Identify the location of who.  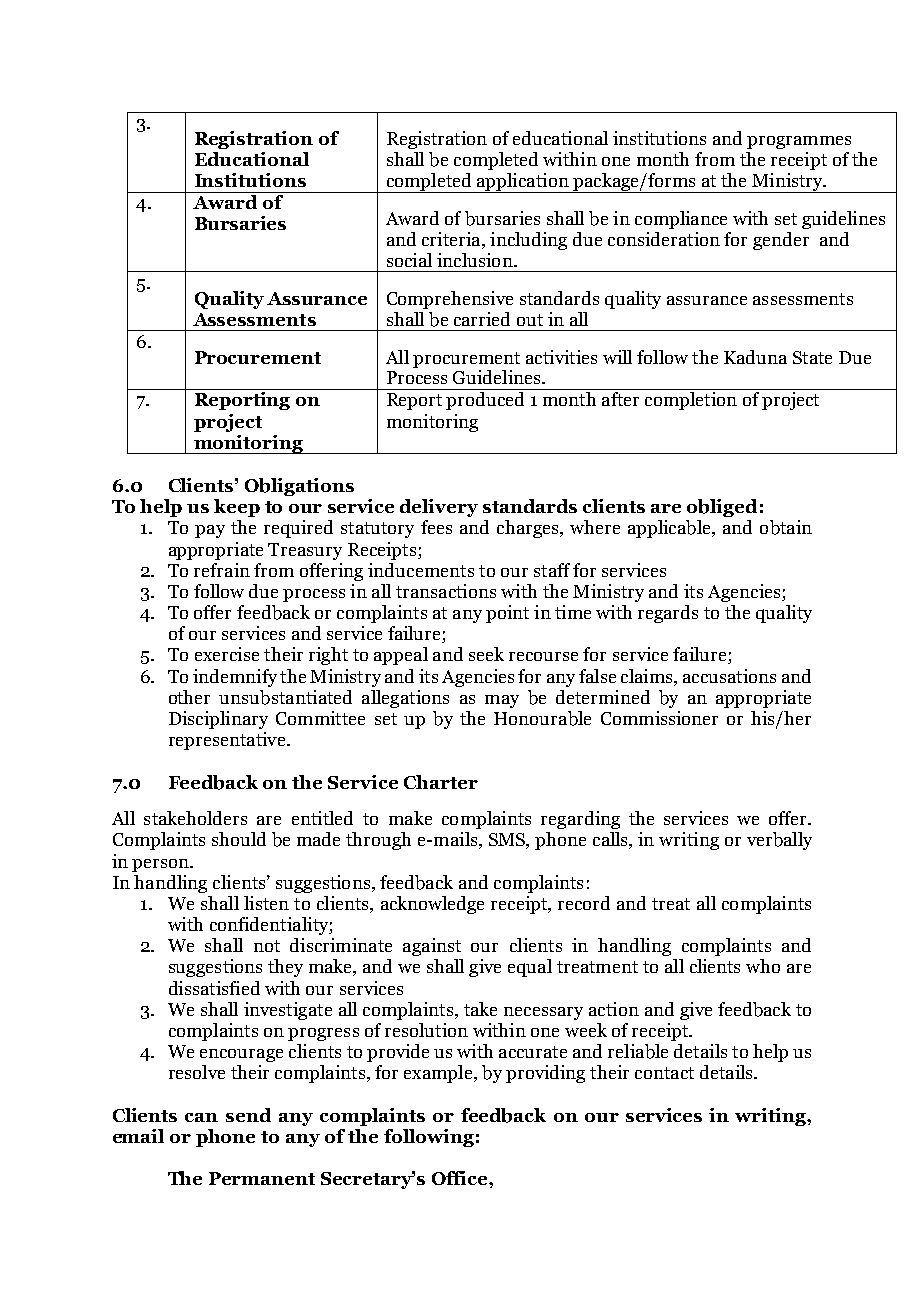
(763, 966).
